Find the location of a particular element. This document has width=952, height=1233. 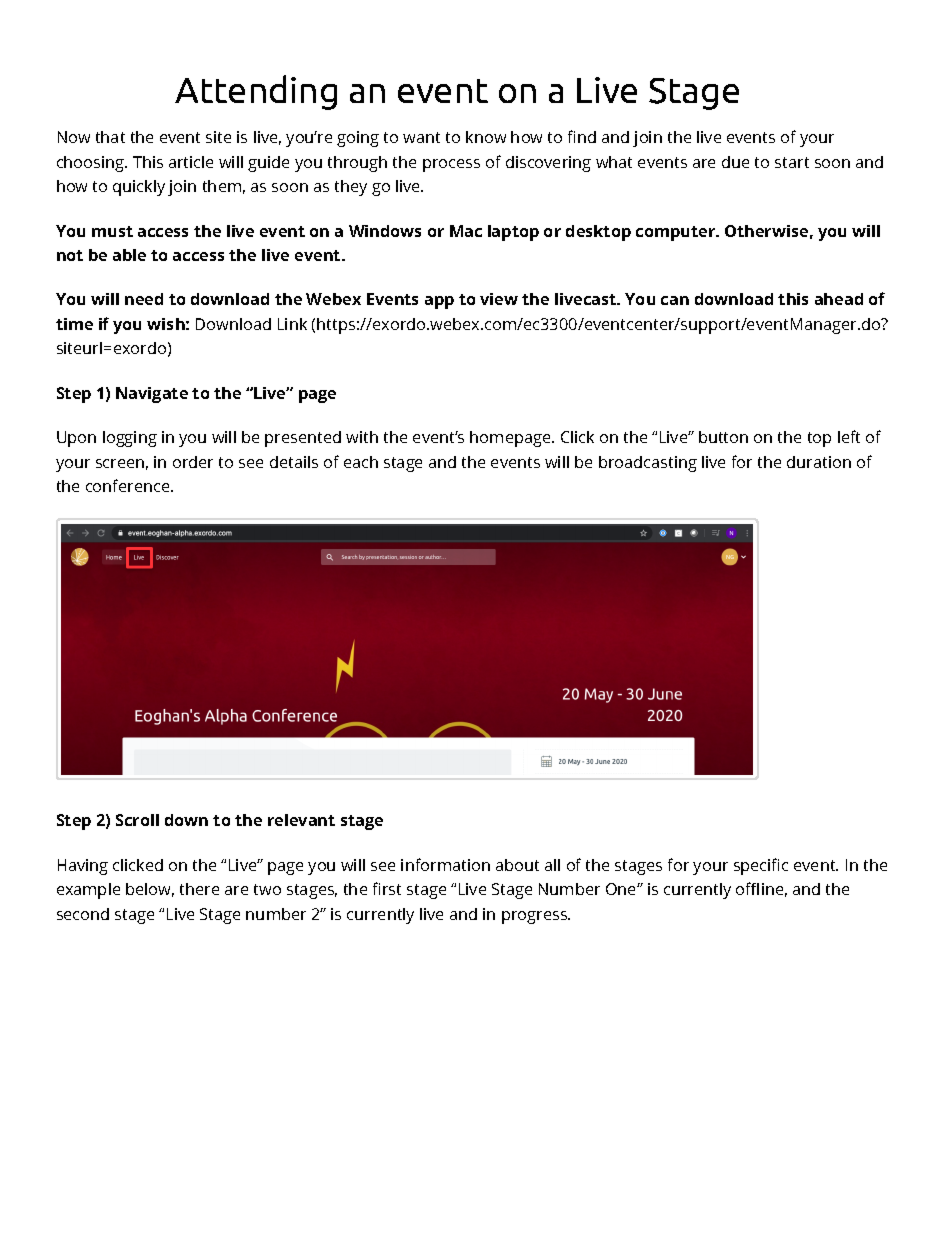

below is located at coordinates (150, 890).
